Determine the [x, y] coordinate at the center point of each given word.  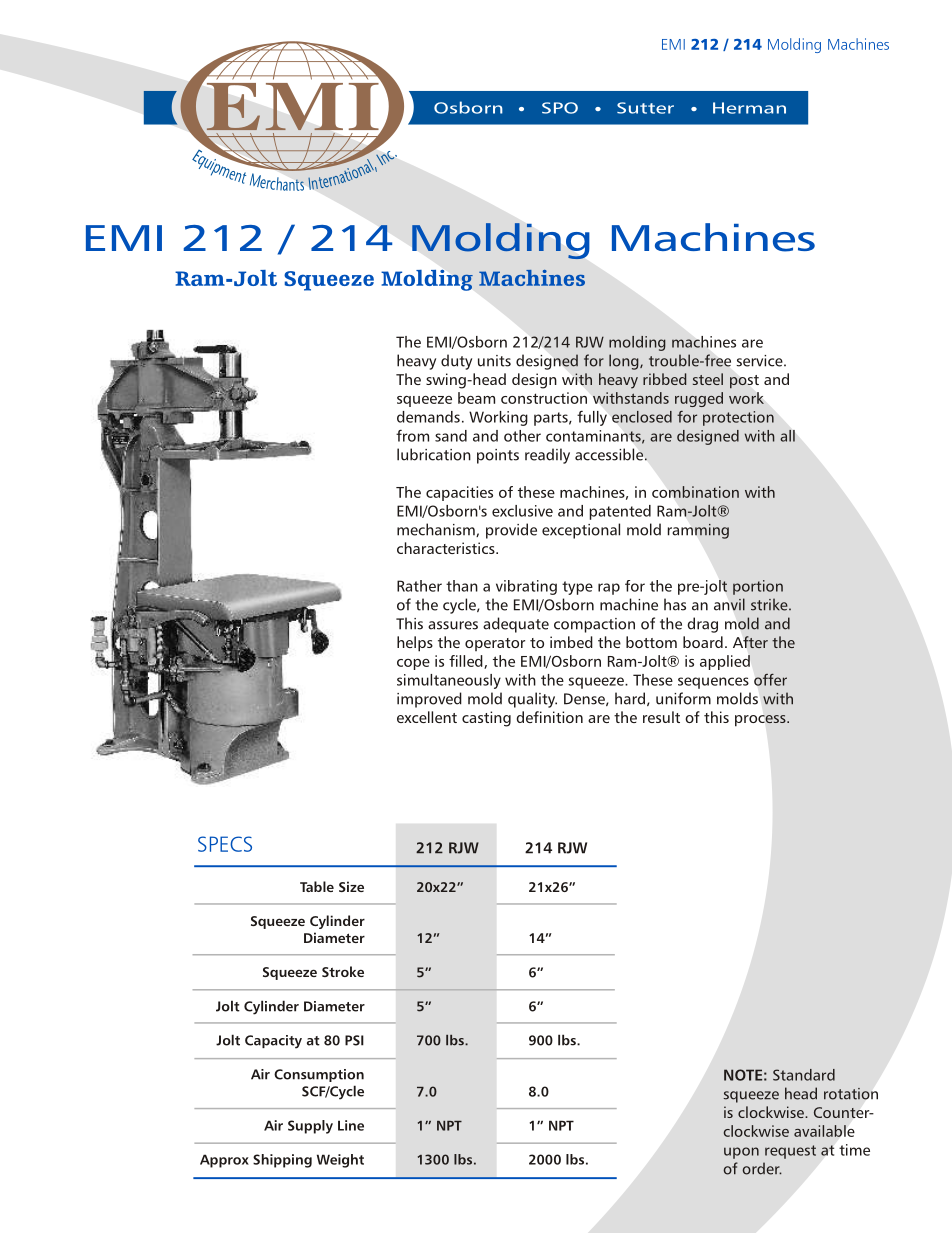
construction [544, 398]
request [790, 1152]
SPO [560, 108]
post [744, 381]
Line [351, 1125]
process [761, 721]
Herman [749, 108]
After [750, 642]
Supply [310, 1127]
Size [351, 886]
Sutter [645, 108]
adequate [516, 625]
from [412, 435]
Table [317, 886]
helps [415, 644]
